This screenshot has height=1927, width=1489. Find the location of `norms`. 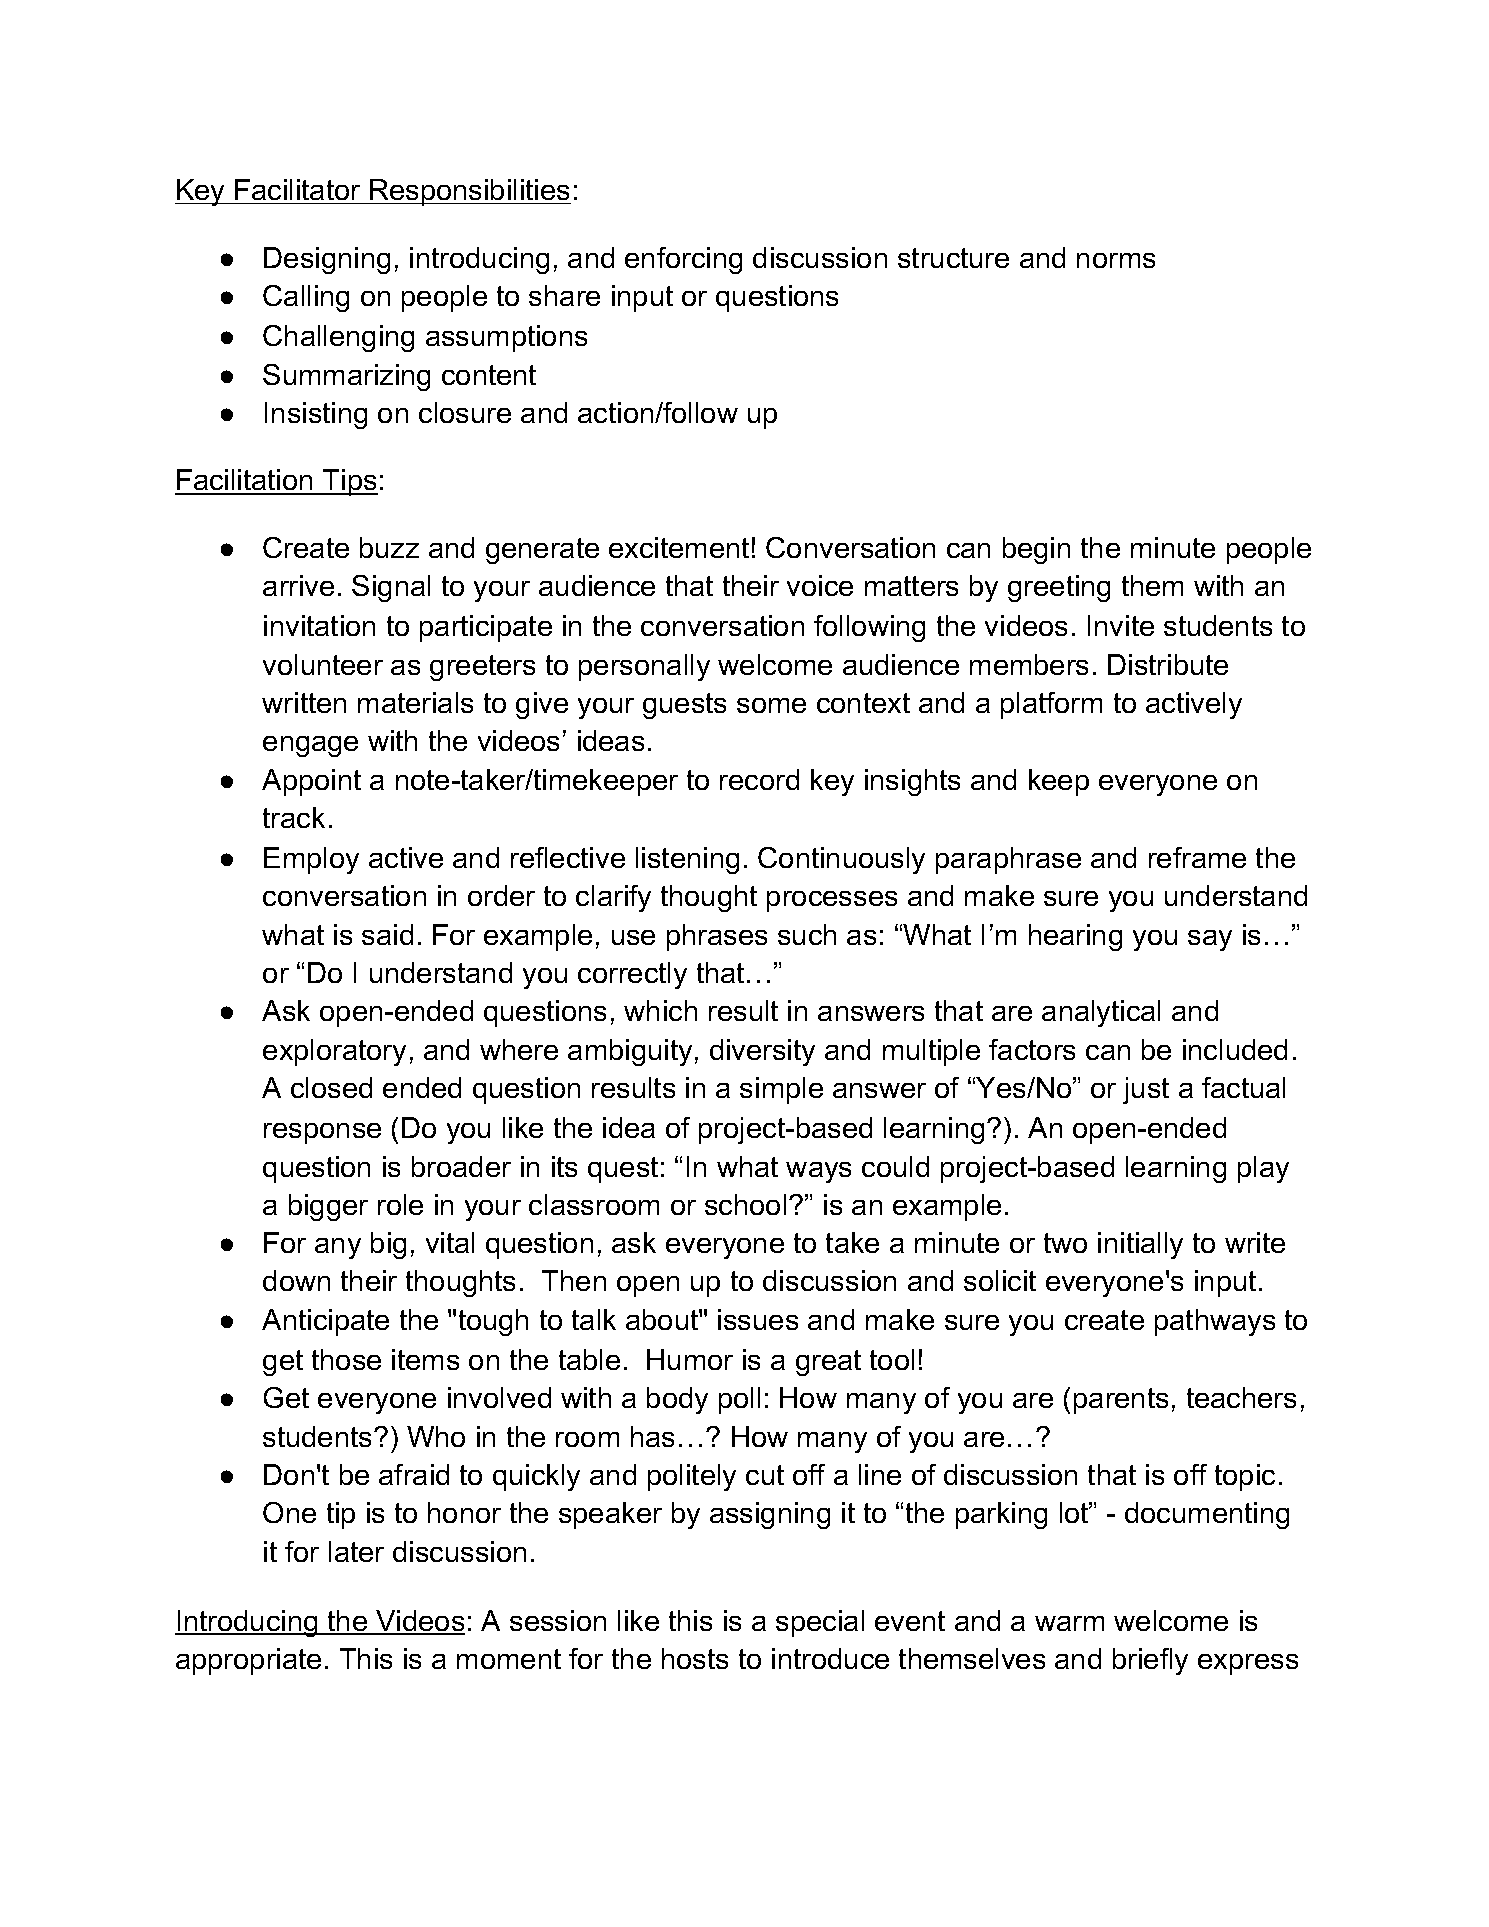

norms is located at coordinates (1116, 260).
